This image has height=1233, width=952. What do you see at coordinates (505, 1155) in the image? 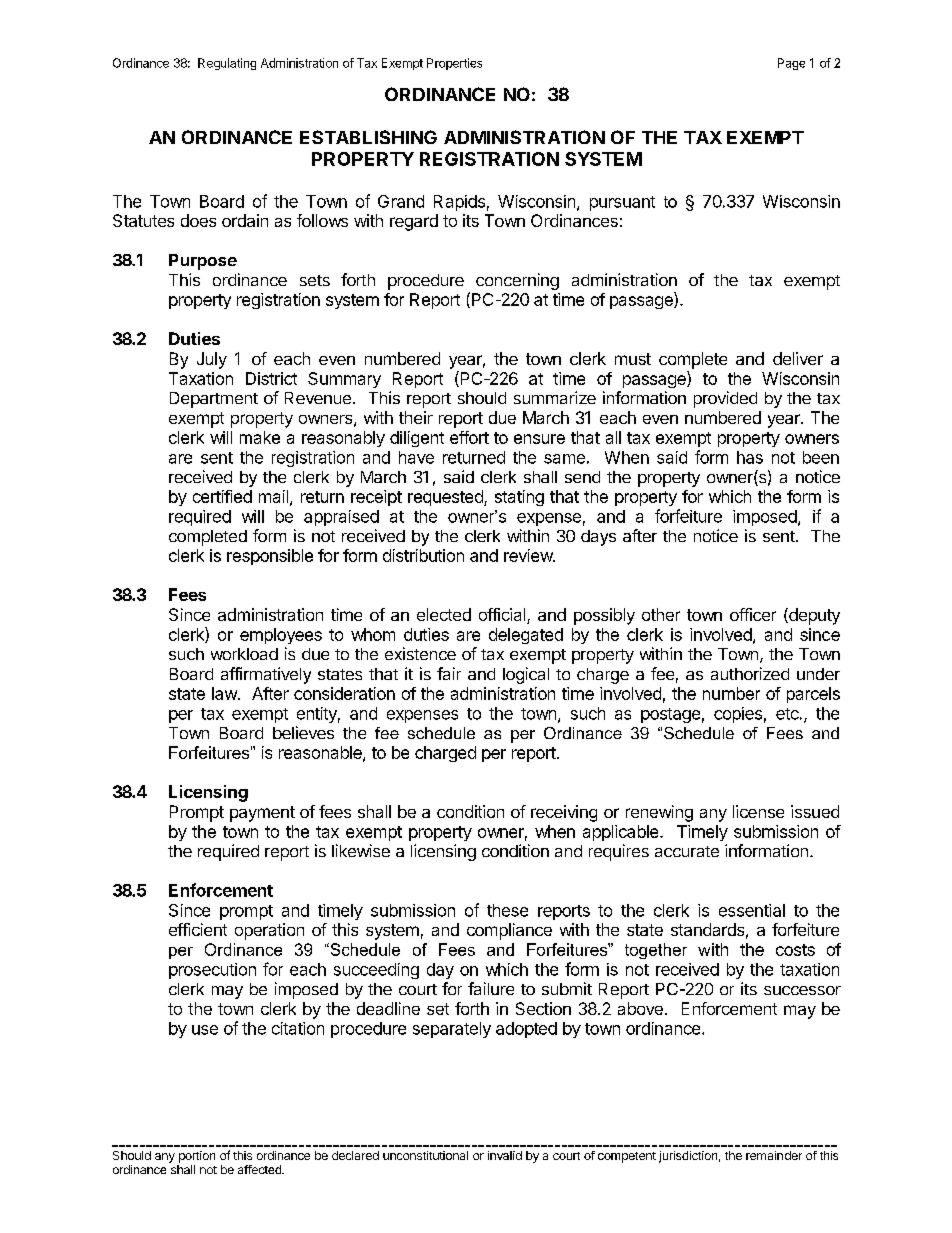
I see `invalid` at bounding box center [505, 1155].
